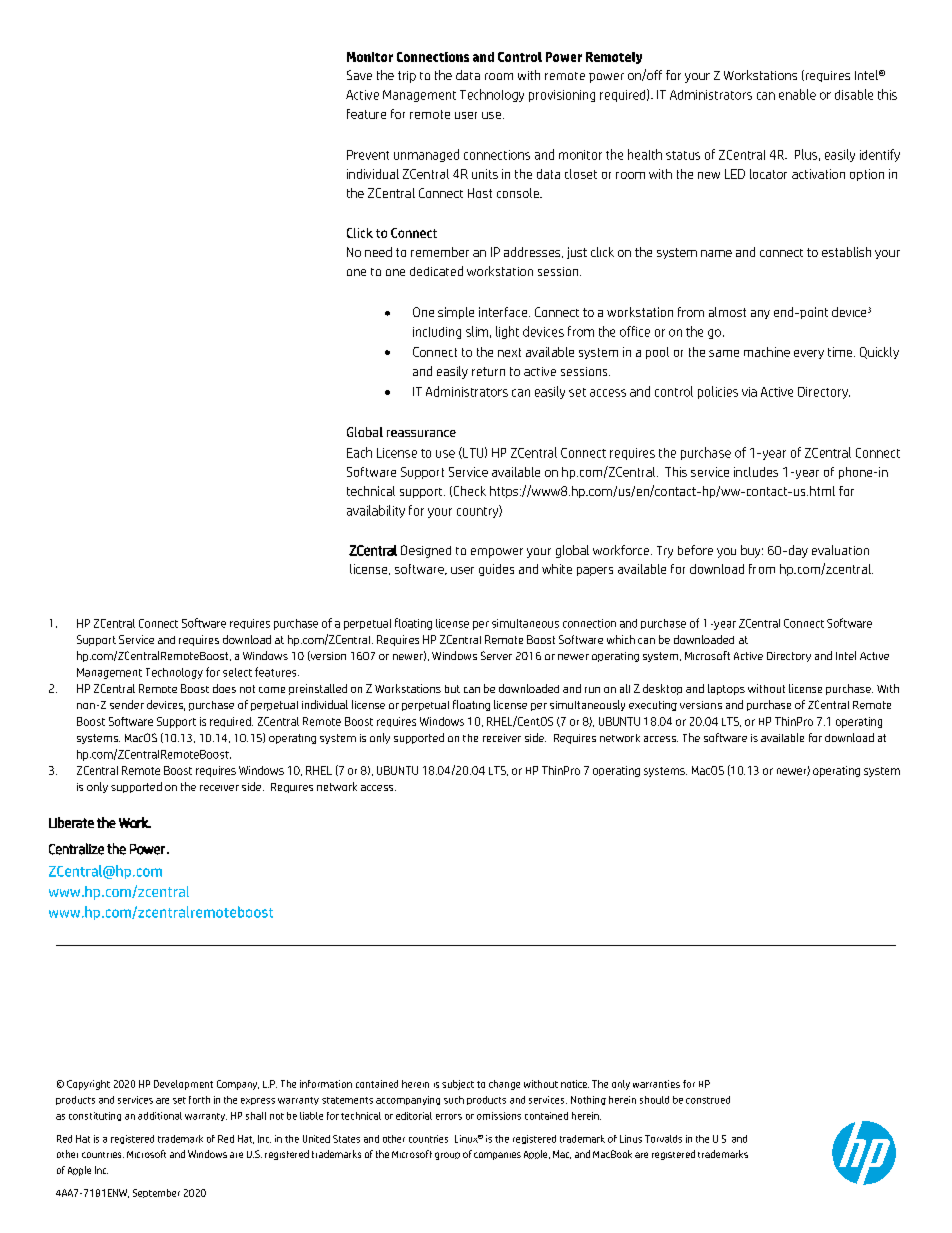  I want to click on subject, so click(458, 1085).
